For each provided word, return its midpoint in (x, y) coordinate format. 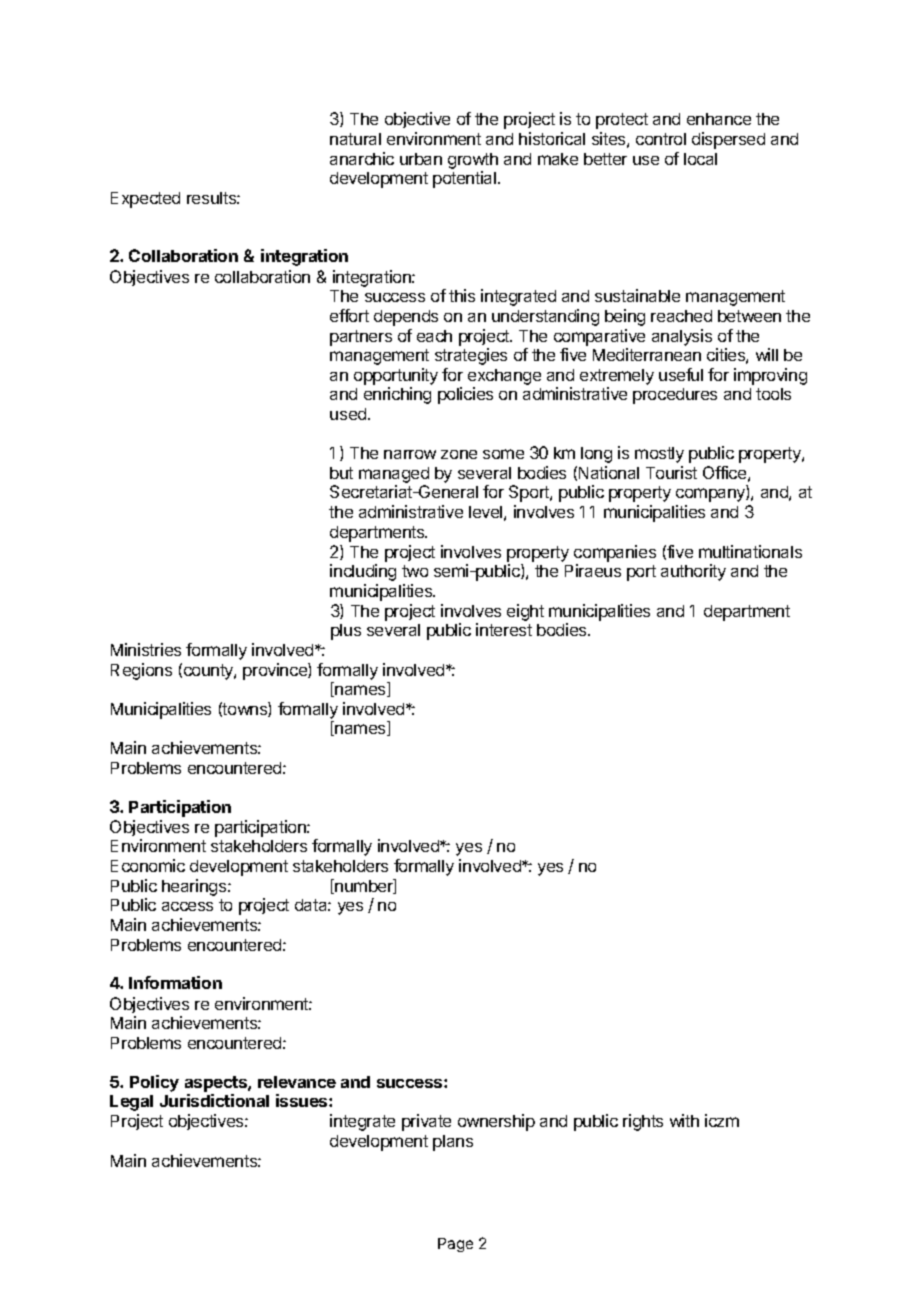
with (684, 1120)
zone (459, 454)
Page (455, 1245)
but (341, 473)
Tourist (671, 472)
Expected (145, 200)
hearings (195, 887)
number (364, 886)
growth (473, 162)
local (700, 159)
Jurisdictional (214, 1100)
